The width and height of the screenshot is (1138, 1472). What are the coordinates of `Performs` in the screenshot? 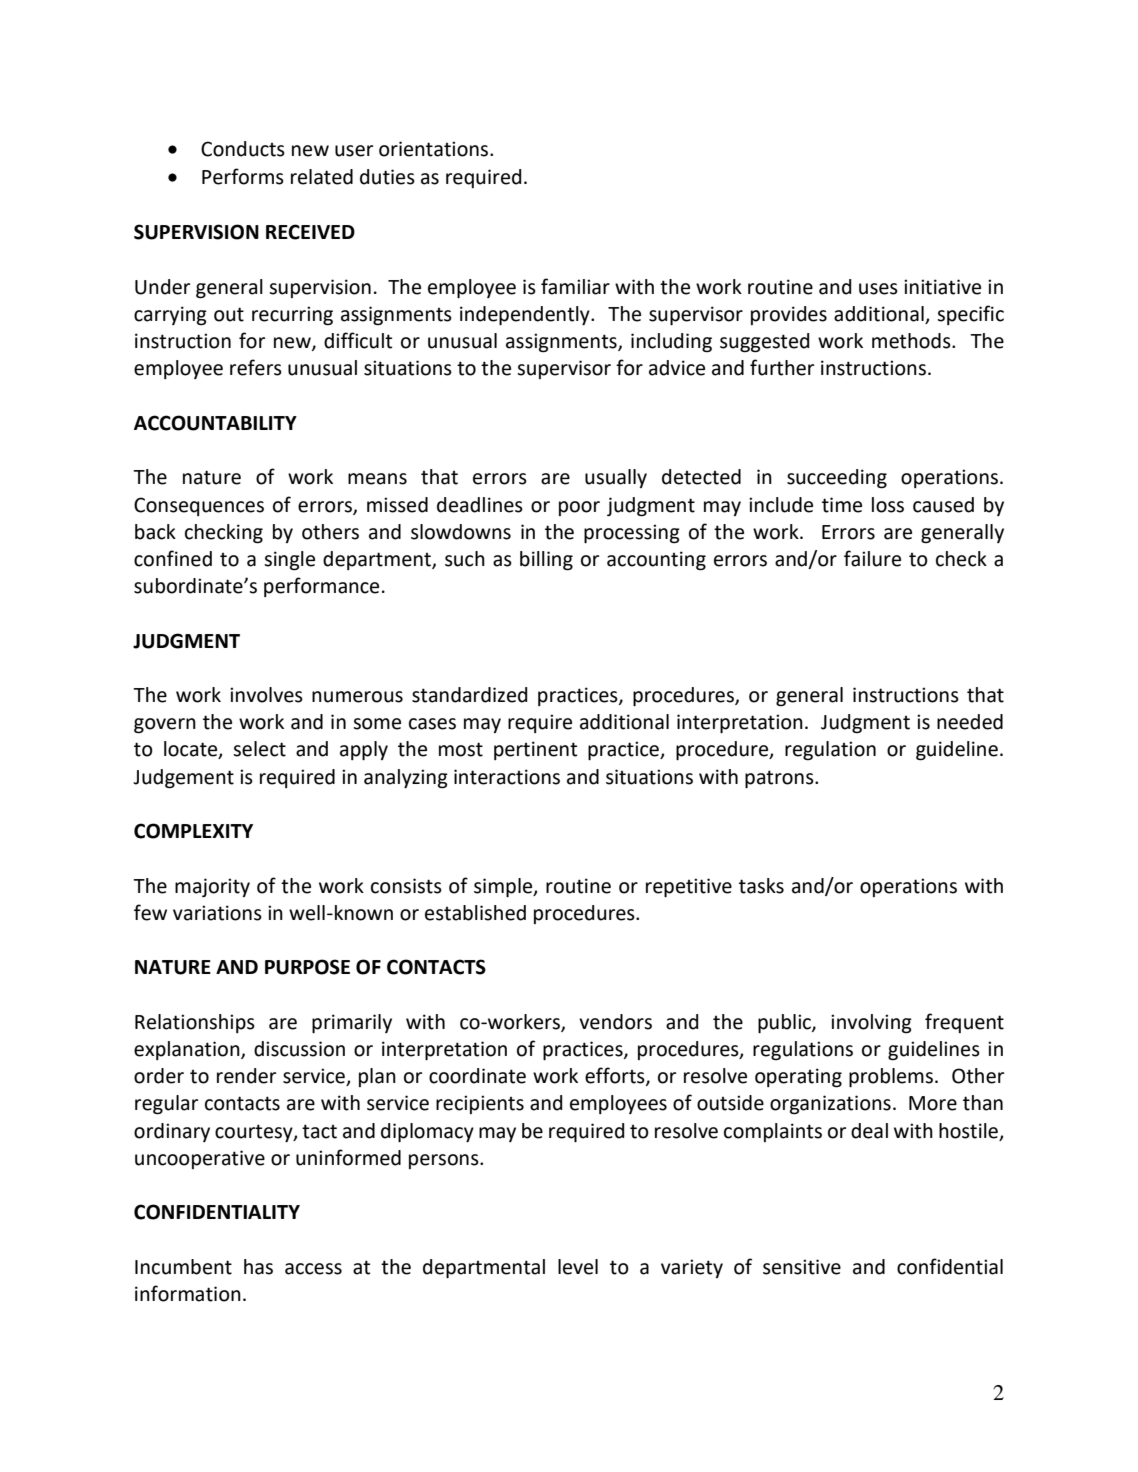 It's located at (243, 176).
